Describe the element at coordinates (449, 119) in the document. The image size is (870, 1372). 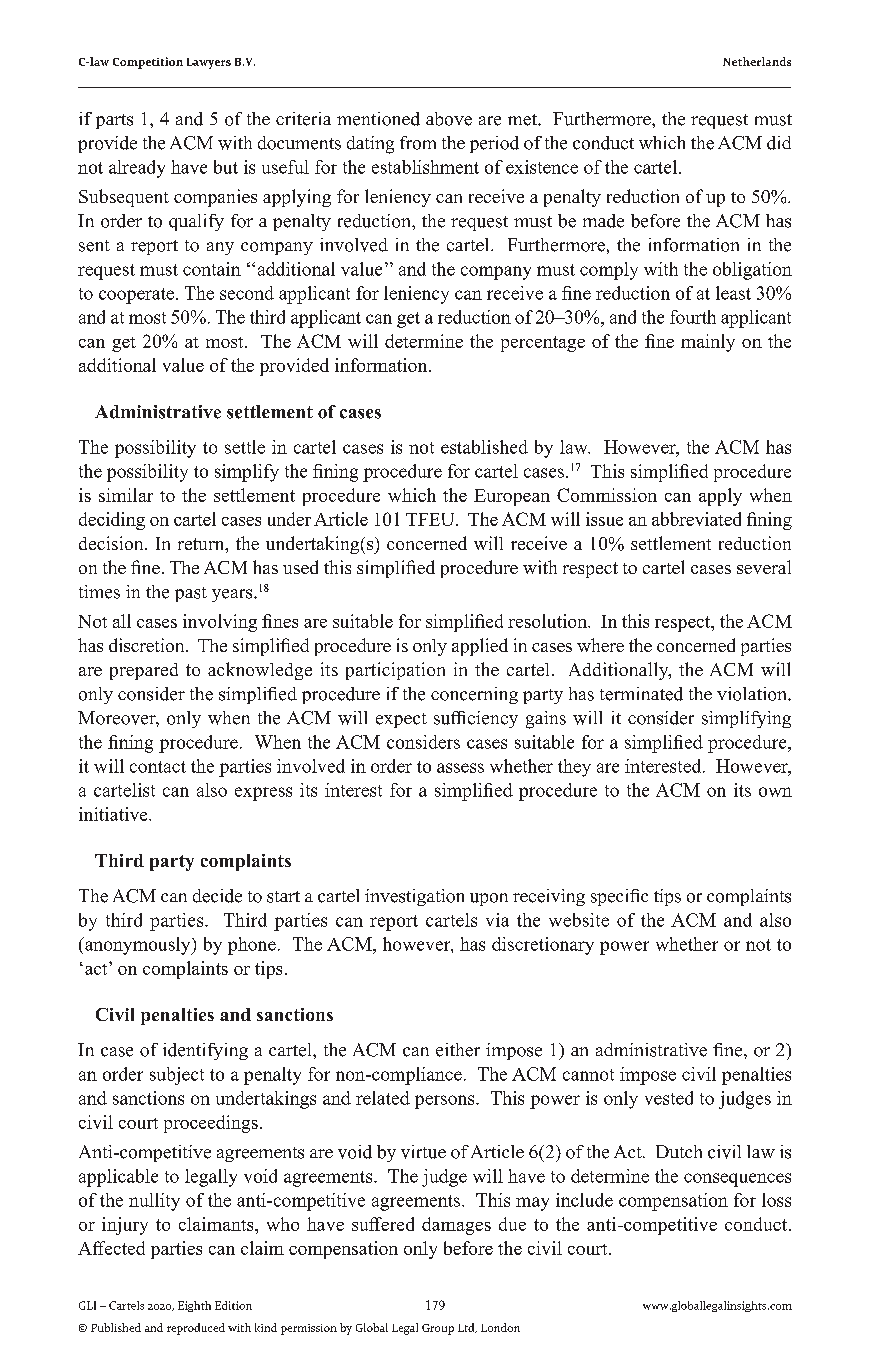
I see `above` at that location.
